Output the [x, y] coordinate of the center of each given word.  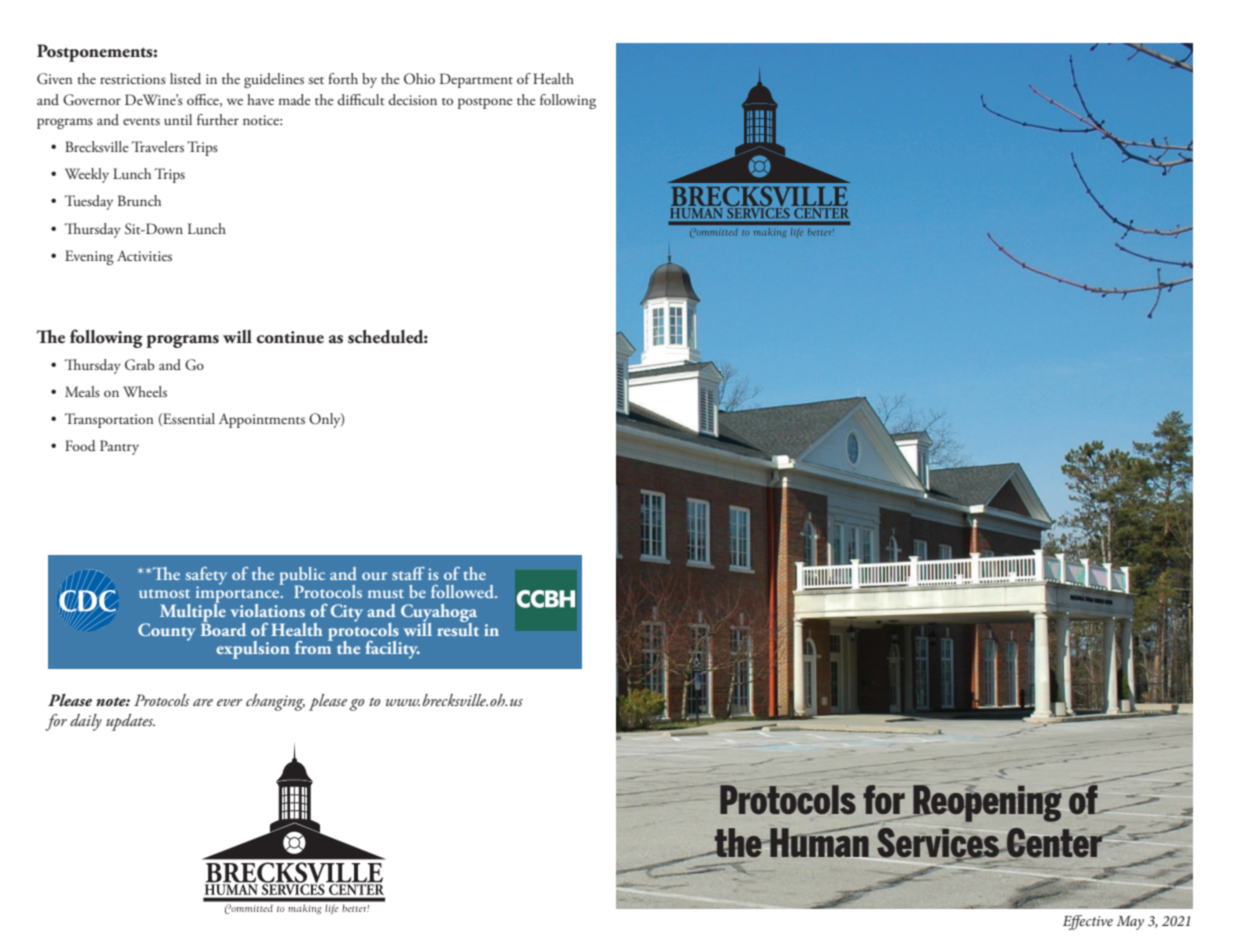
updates [130, 722]
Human [818, 842]
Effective [1088, 922]
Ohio [419, 79]
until [178, 119]
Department [476, 80]
